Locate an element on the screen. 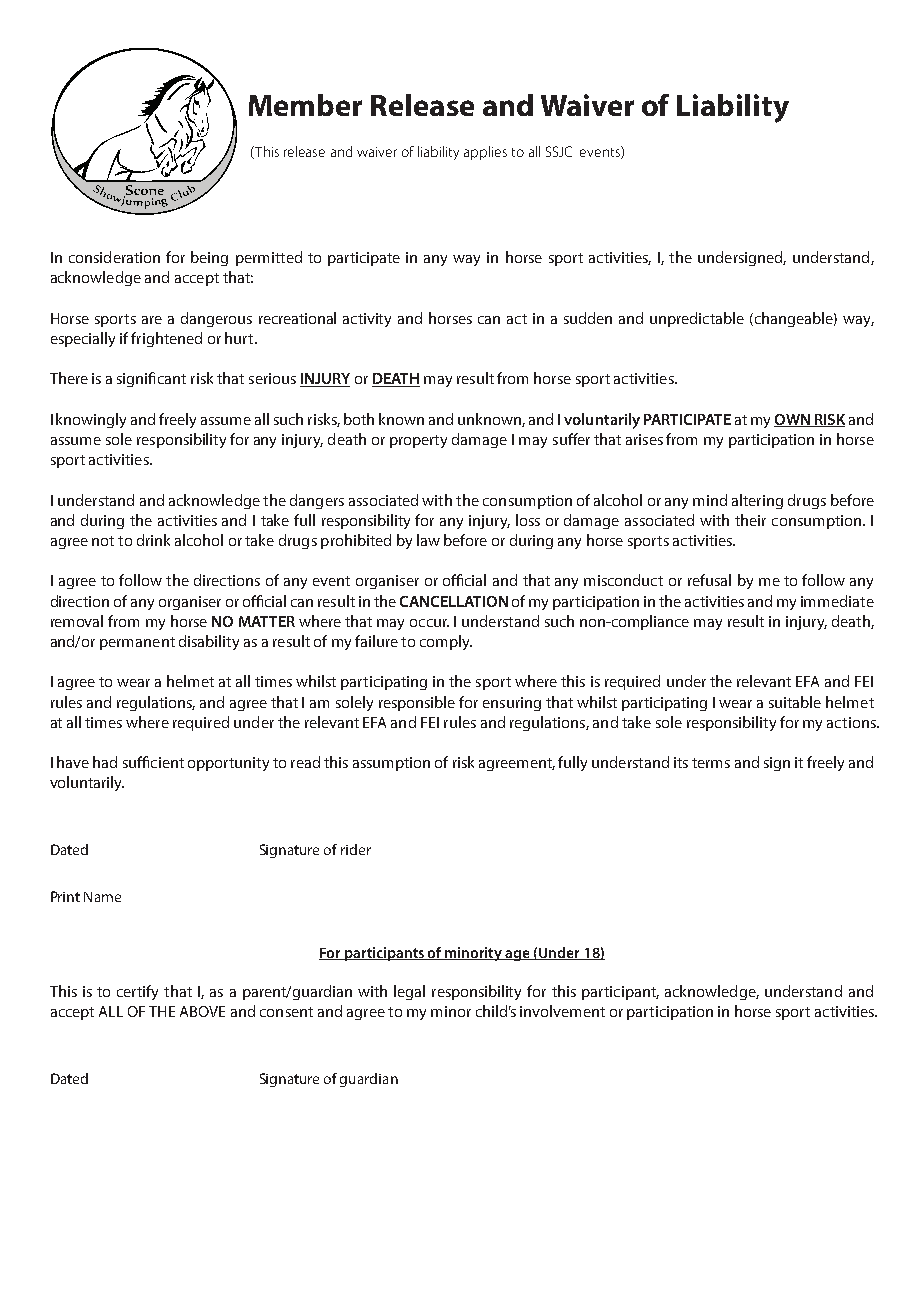 The image size is (924, 1308). applies is located at coordinates (485, 153).
